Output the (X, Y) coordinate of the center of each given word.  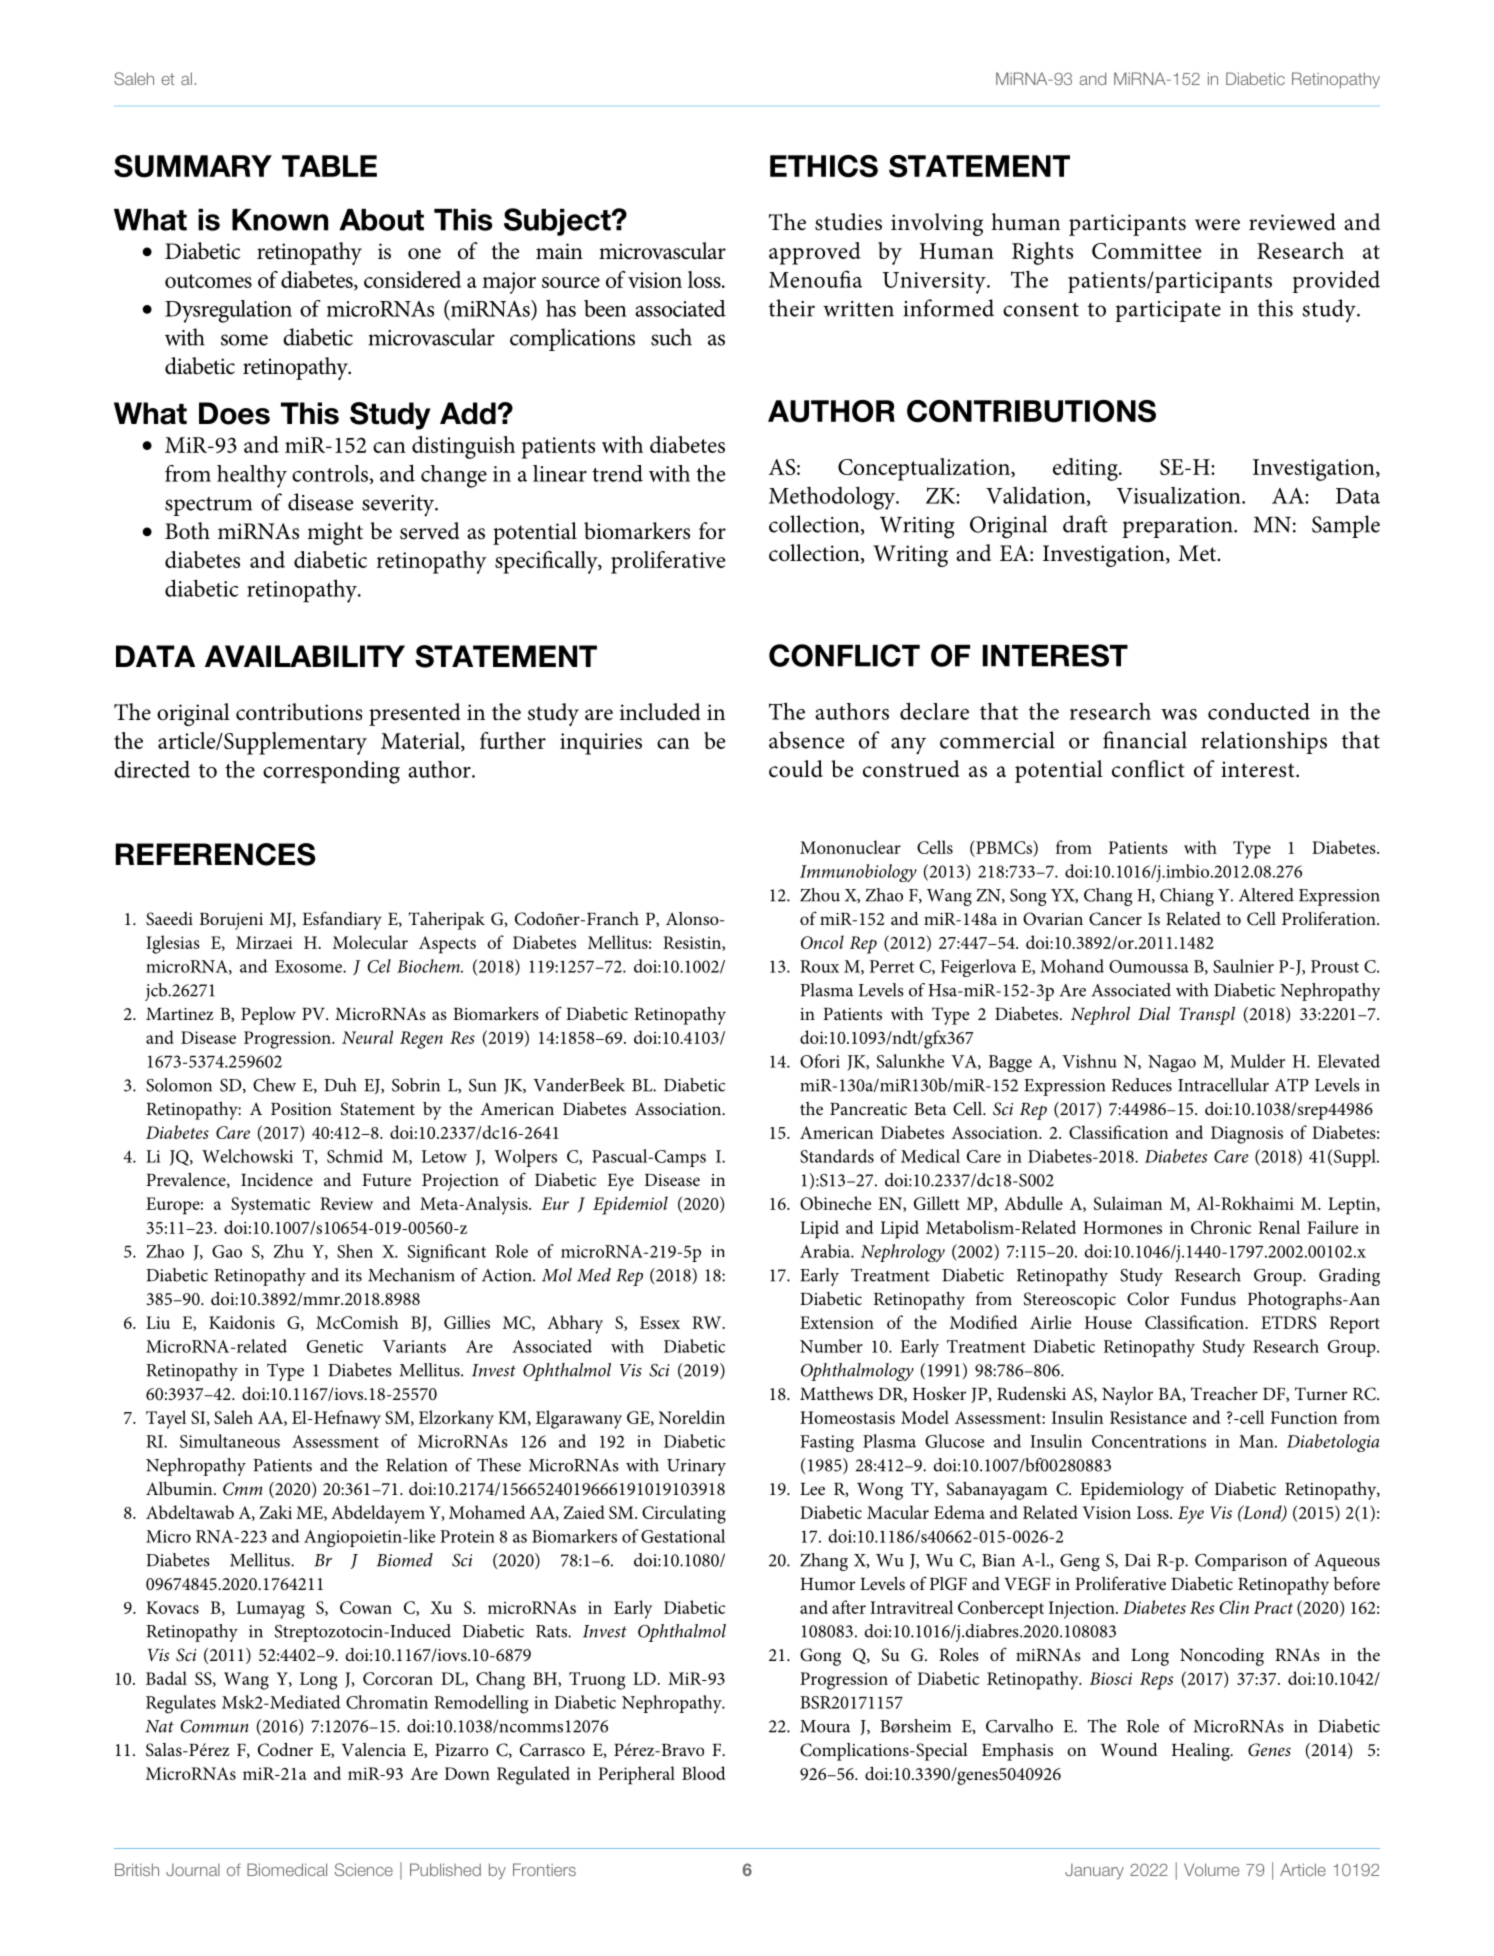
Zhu (289, 1251)
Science (364, 1869)
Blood (703, 1773)
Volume (1211, 1869)
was (1179, 714)
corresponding (331, 772)
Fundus (1208, 1298)
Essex (660, 1322)
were (1217, 225)
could (796, 769)
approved (815, 253)
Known (280, 220)
